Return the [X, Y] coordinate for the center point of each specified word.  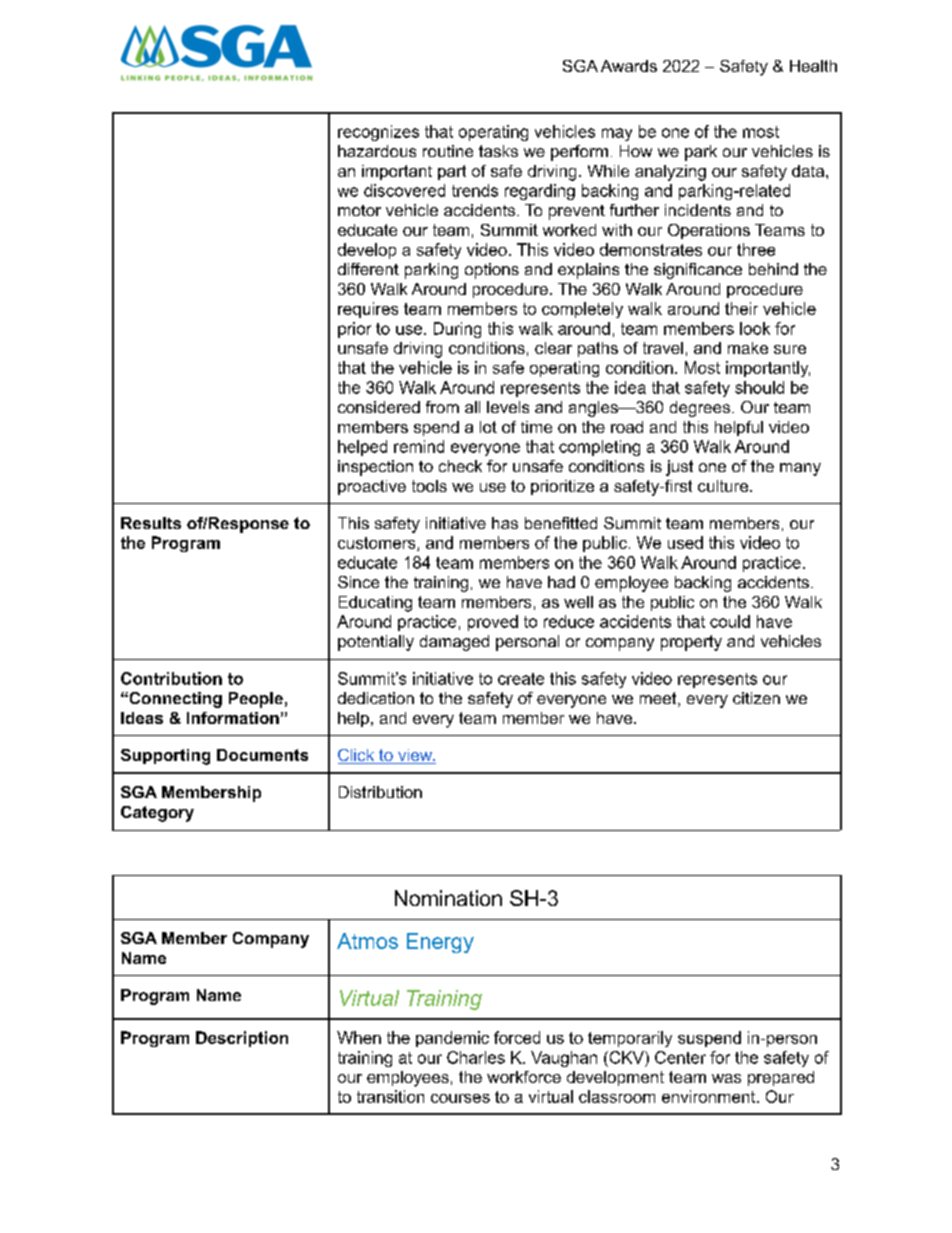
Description [242, 1039]
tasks [498, 151]
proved [493, 623]
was [726, 1078]
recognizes [378, 133]
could [730, 621]
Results [151, 523]
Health [813, 66]
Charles [476, 1057]
